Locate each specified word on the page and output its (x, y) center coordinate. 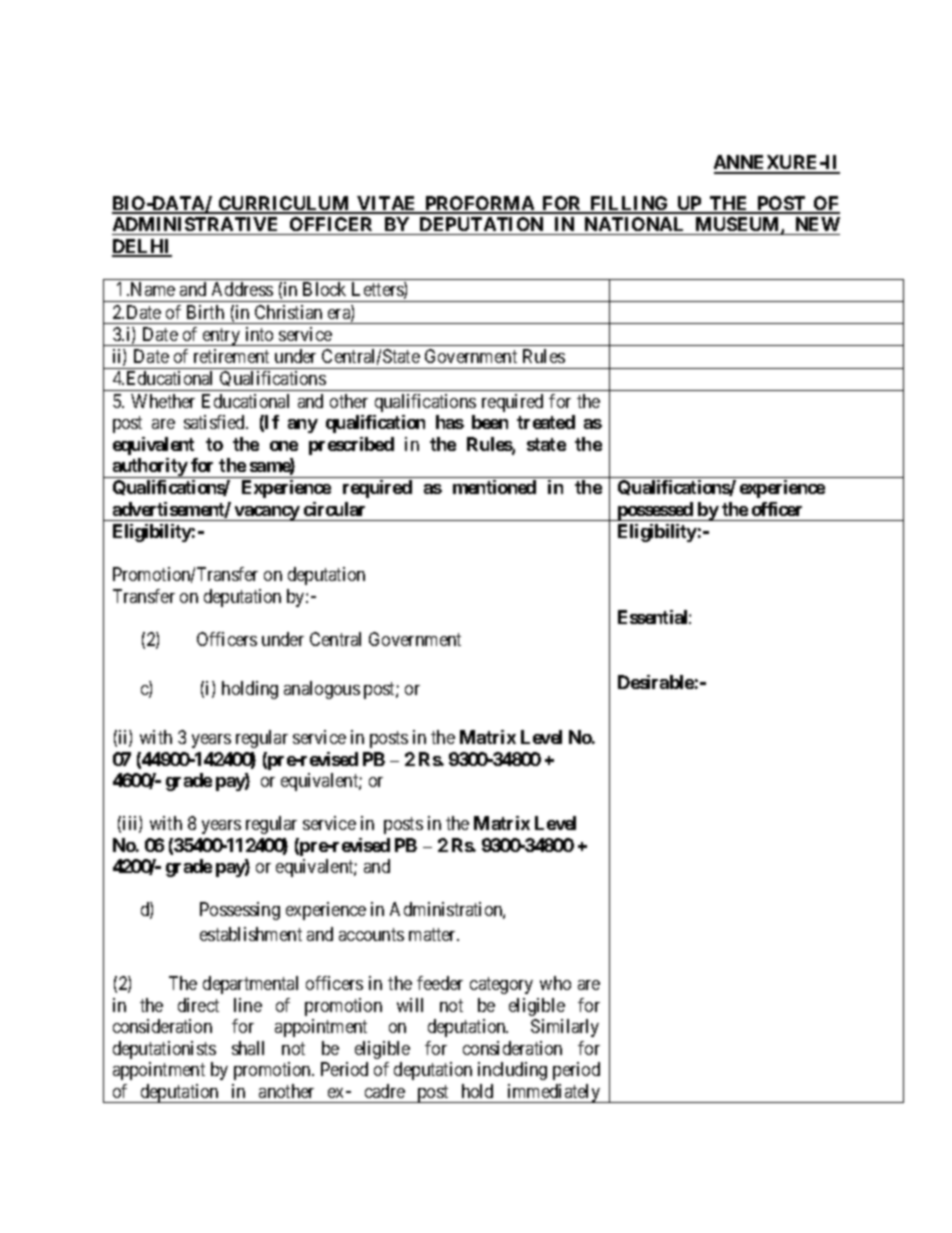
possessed (655, 511)
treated (546, 422)
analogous (322, 690)
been (490, 422)
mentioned (494, 487)
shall (248, 1048)
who (555, 983)
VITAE (387, 204)
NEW (818, 224)
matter (434, 934)
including (512, 1071)
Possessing (240, 911)
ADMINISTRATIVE (195, 224)
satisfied (216, 422)
